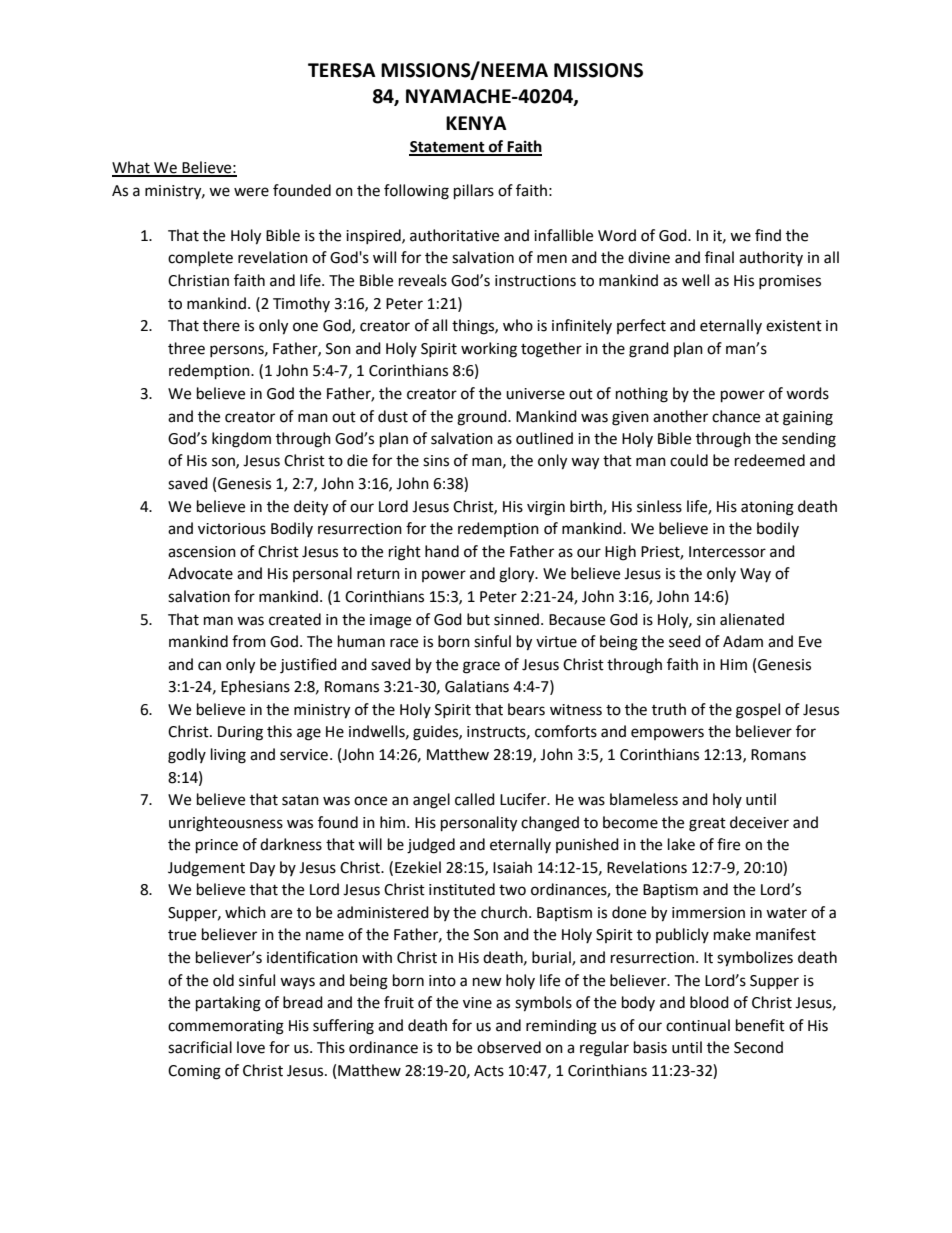 The height and width of the page is (1233, 952). Describe the element at coordinates (436, 461) in the page. I see `sins` at that location.
